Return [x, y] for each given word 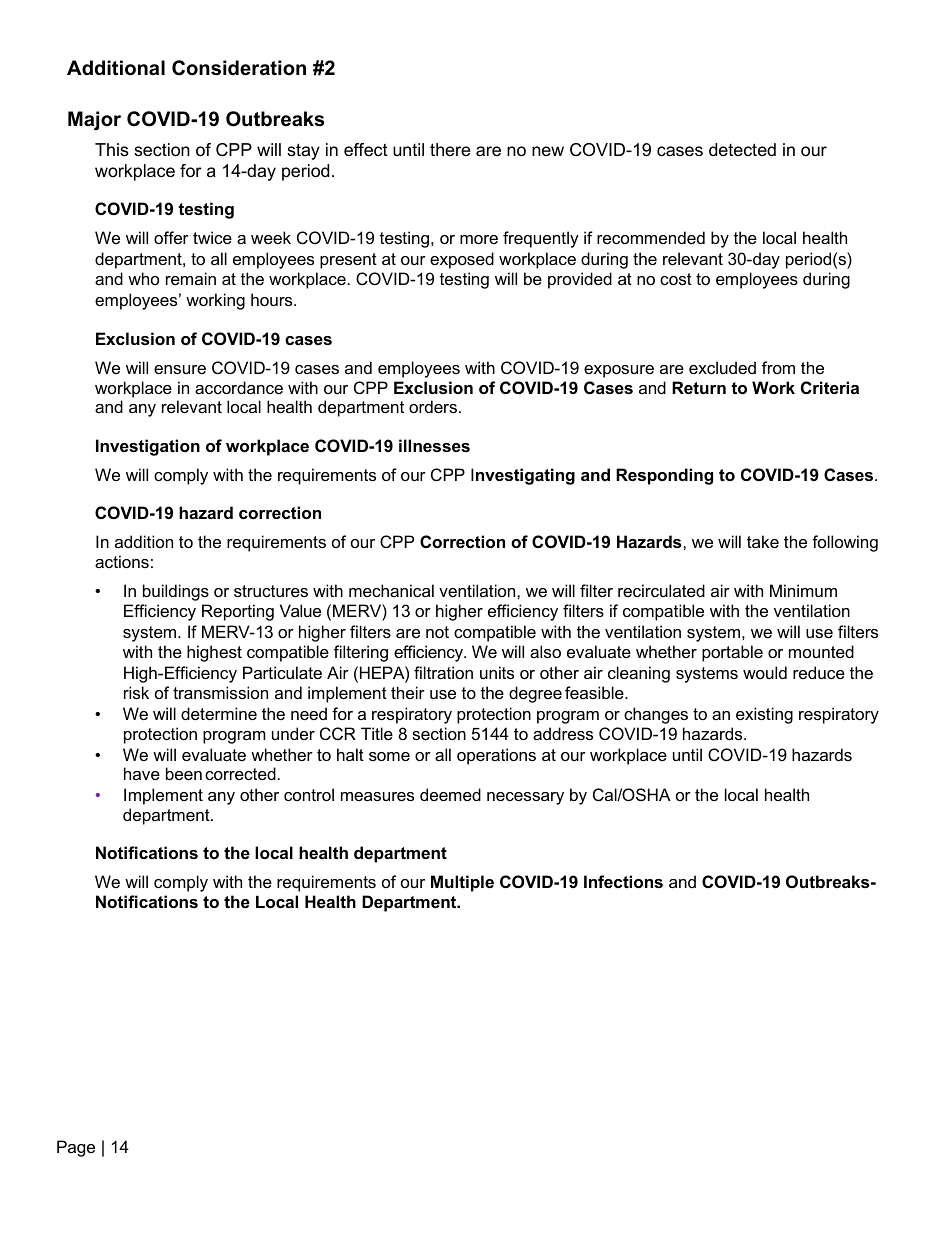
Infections [623, 881]
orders [433, 406]
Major [94, 121]
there [450, 149]
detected [742, 149]
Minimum [803, 590]
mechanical [391, 590]
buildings [176, 592]
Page [76, 1148]
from [778, 367]
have [142, 773]
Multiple [462, 883]
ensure [180, 369]
